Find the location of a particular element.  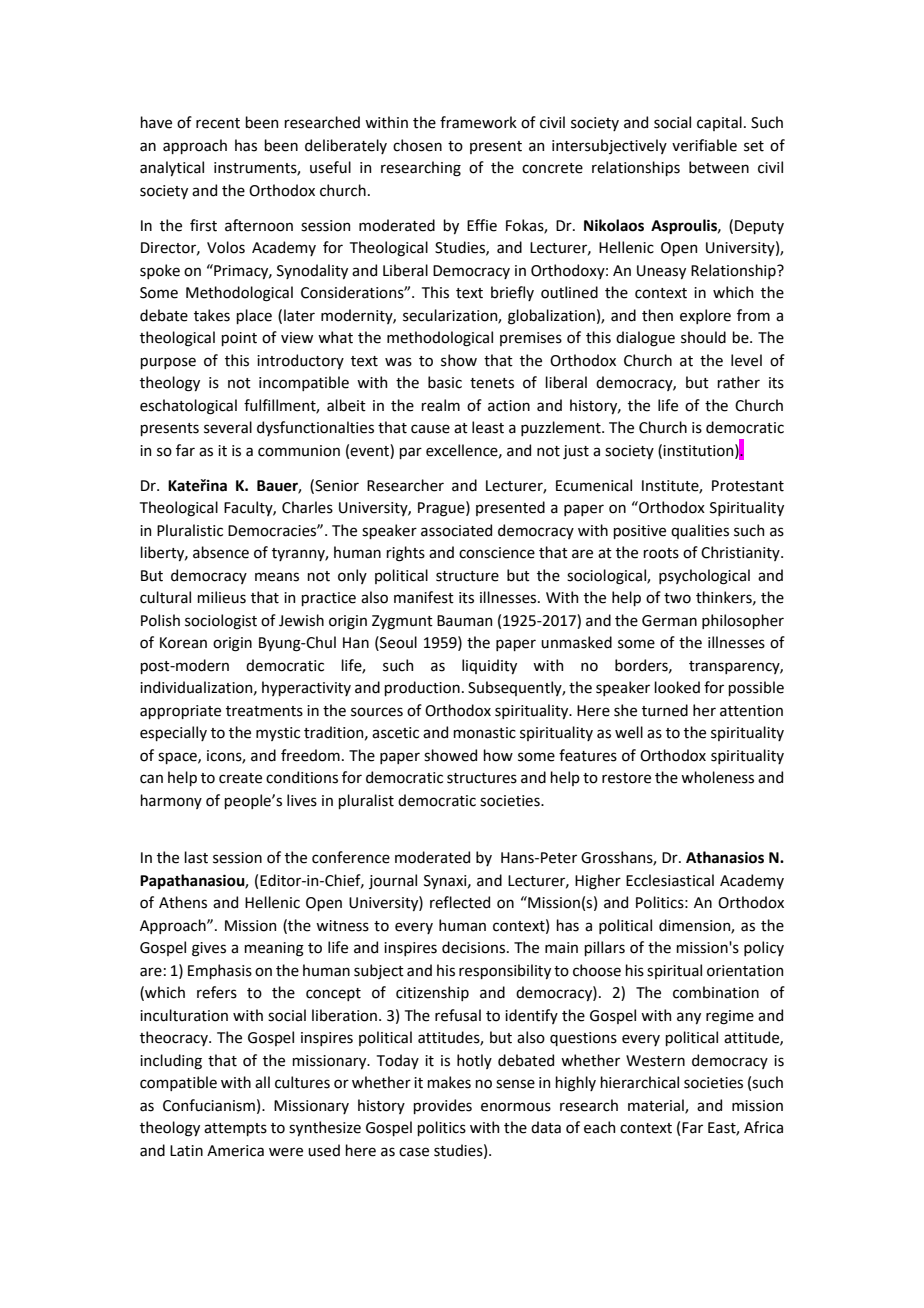

provides is located at coordinates (442, 1106).
